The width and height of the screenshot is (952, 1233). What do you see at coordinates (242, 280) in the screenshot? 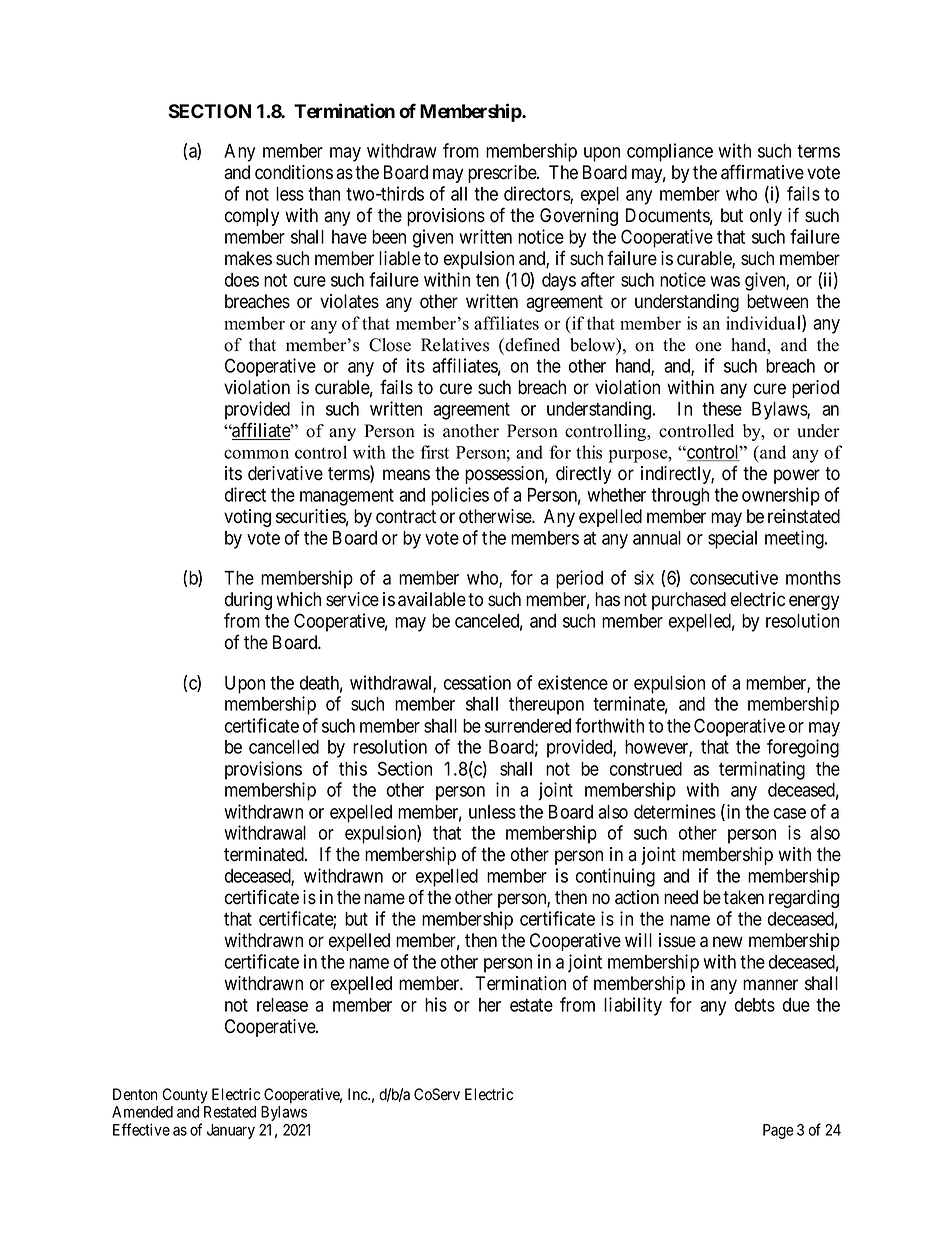
I see `does` at bounding box center [242, 280].
